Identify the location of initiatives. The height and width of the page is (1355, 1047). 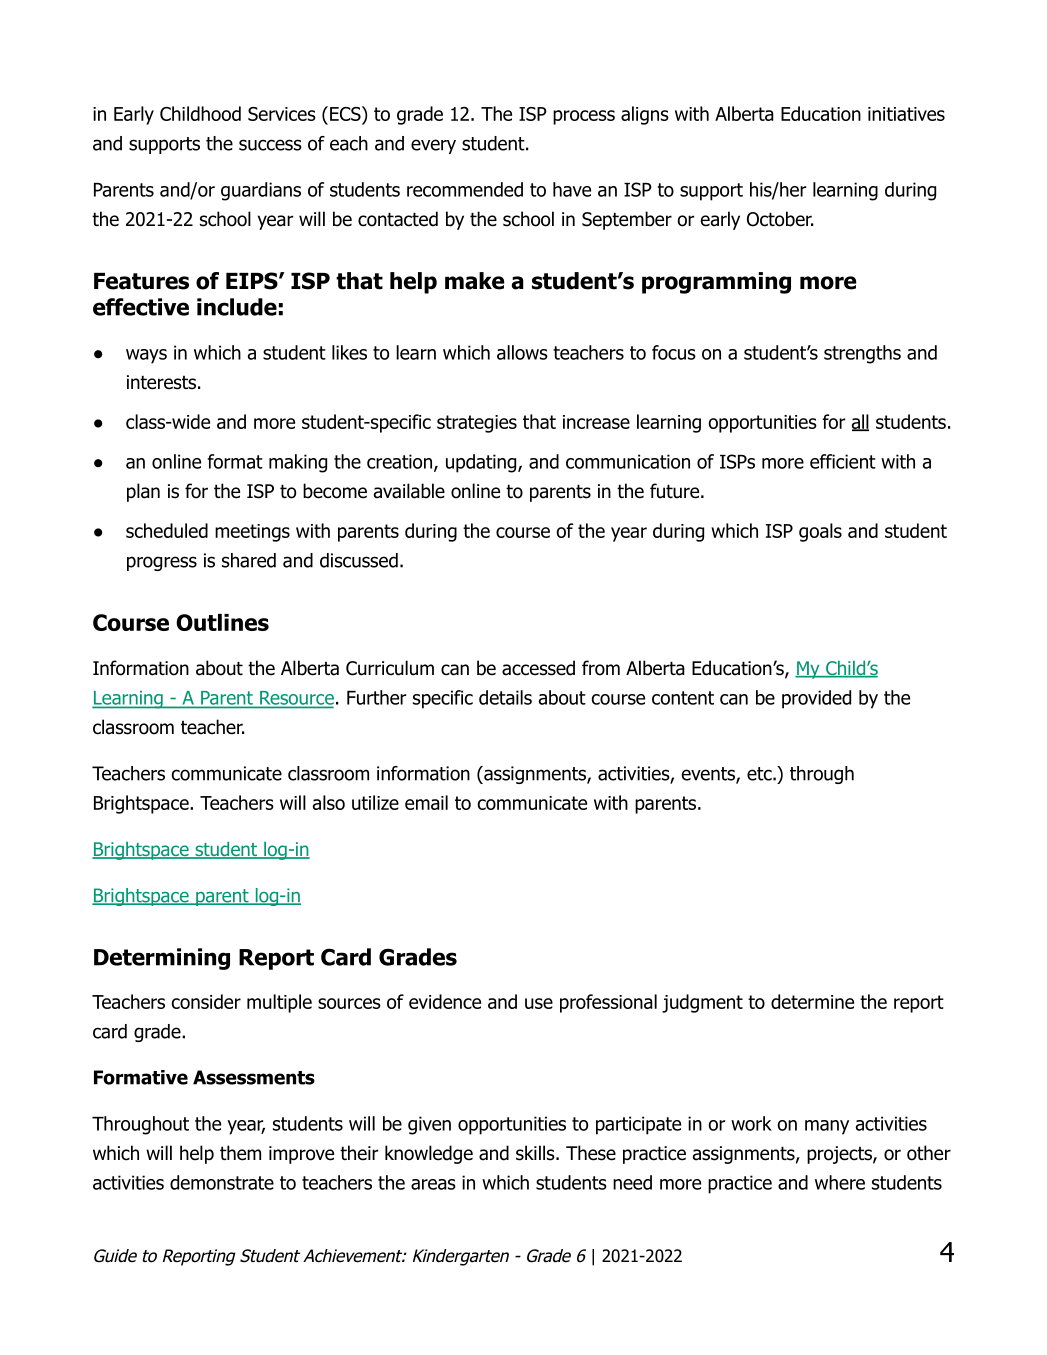
(906, 114).
